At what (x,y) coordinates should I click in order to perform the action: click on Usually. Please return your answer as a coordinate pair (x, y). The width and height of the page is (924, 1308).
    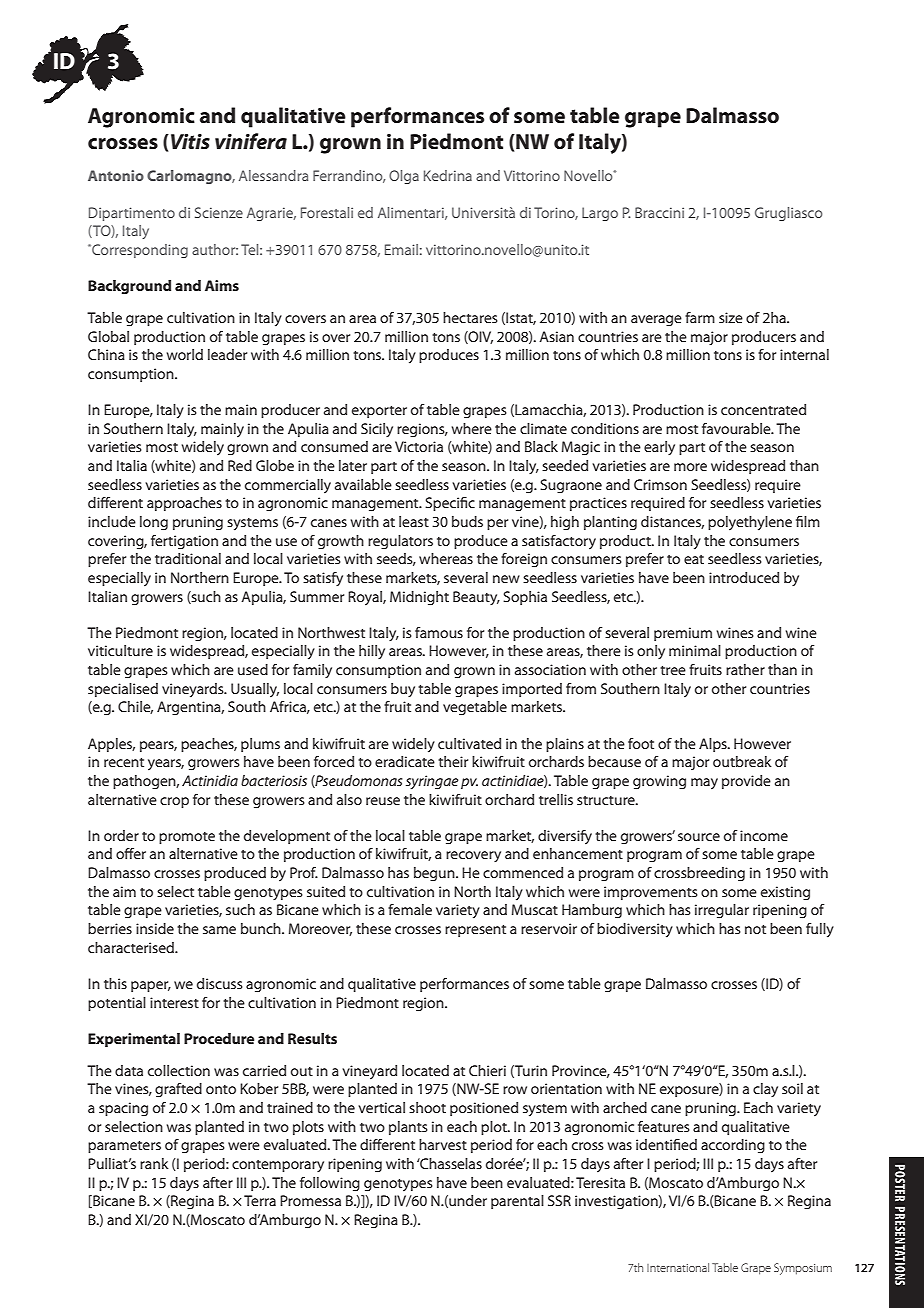
    Looking at the image, I should click on (255, 690).
